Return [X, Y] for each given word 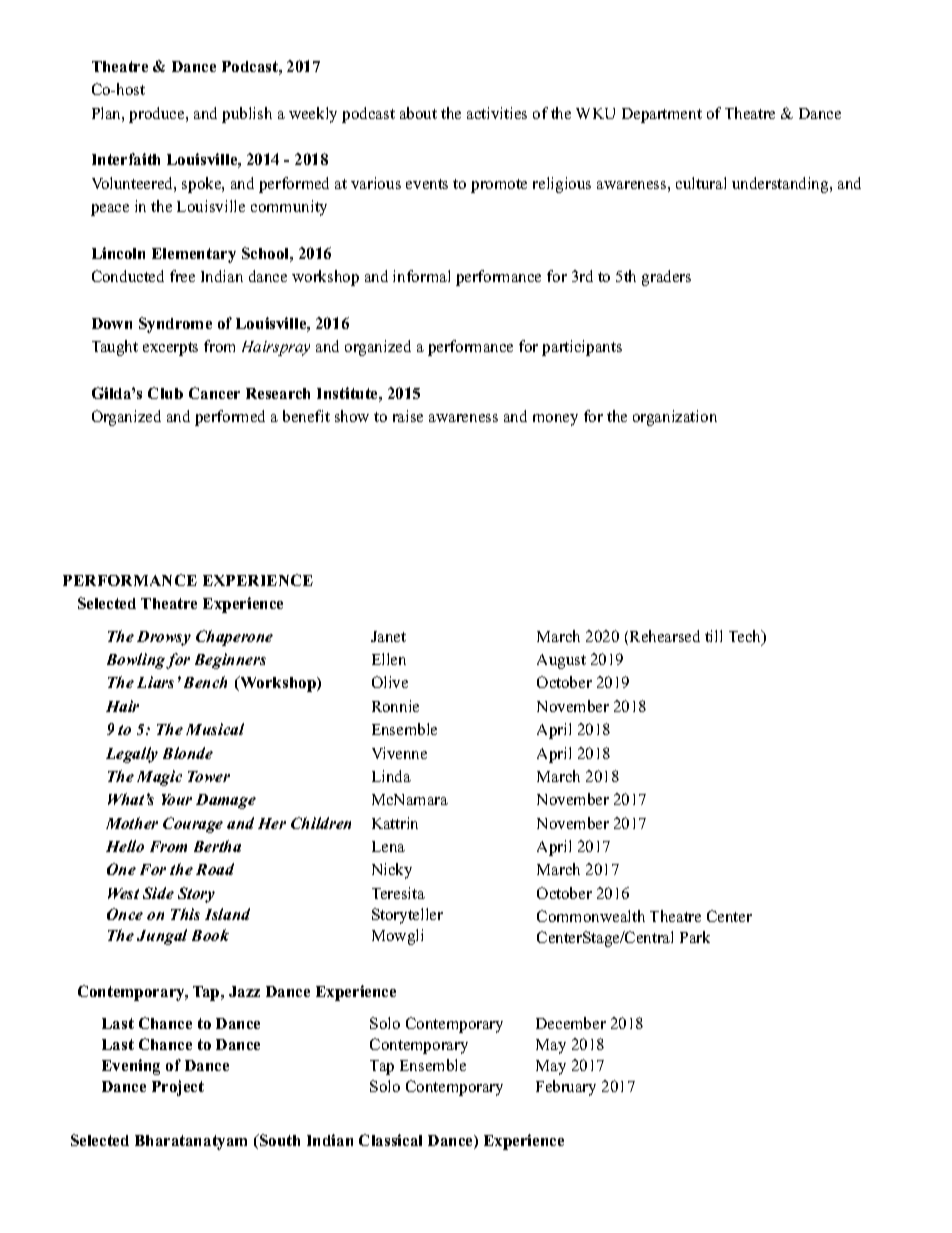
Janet [388, 636]
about [418, 113]
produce [158, 115]
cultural [701, 183]
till [713, 636]
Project [178, 1088]
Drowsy [164, 638]
